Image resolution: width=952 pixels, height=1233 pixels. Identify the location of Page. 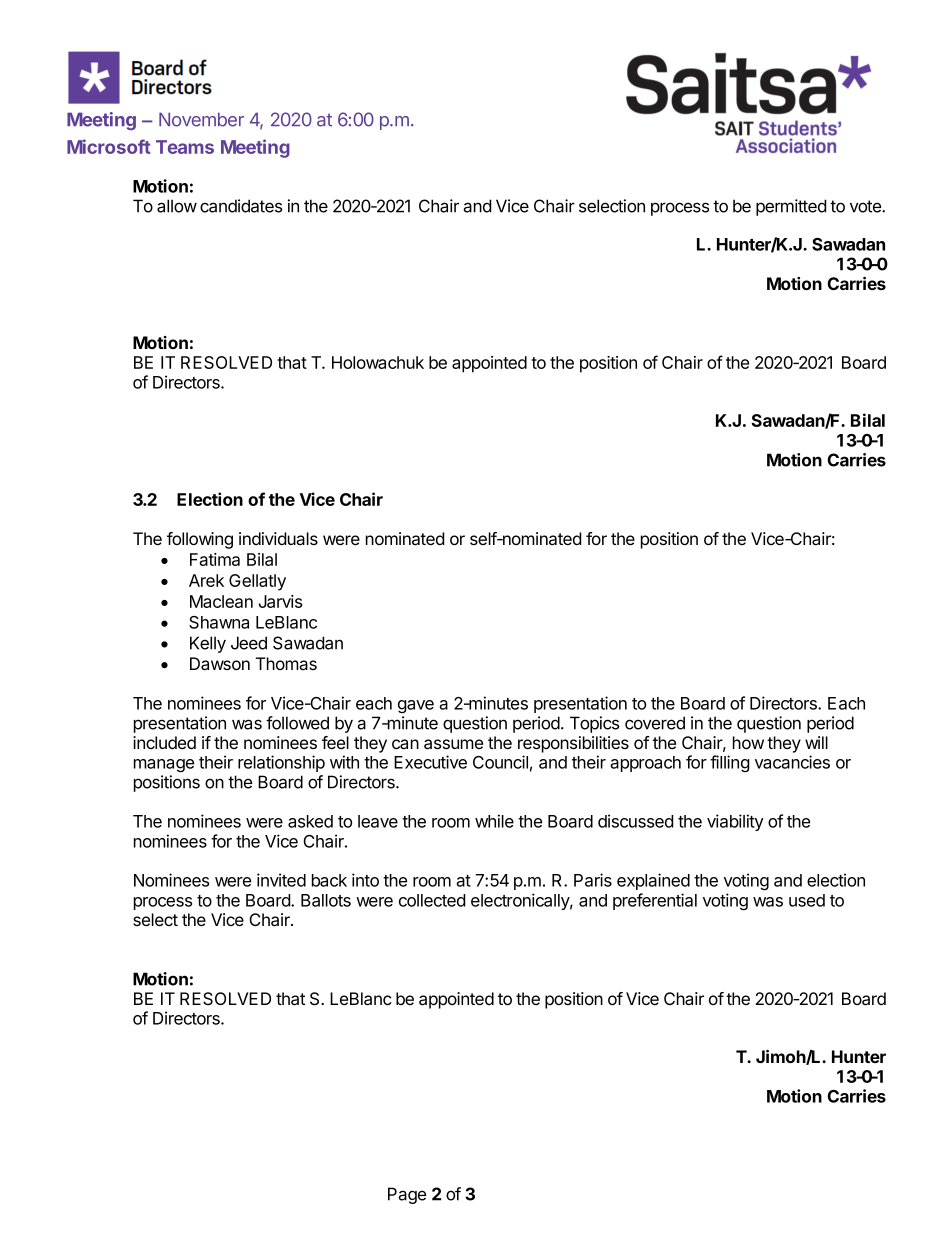
(407, 1195).
